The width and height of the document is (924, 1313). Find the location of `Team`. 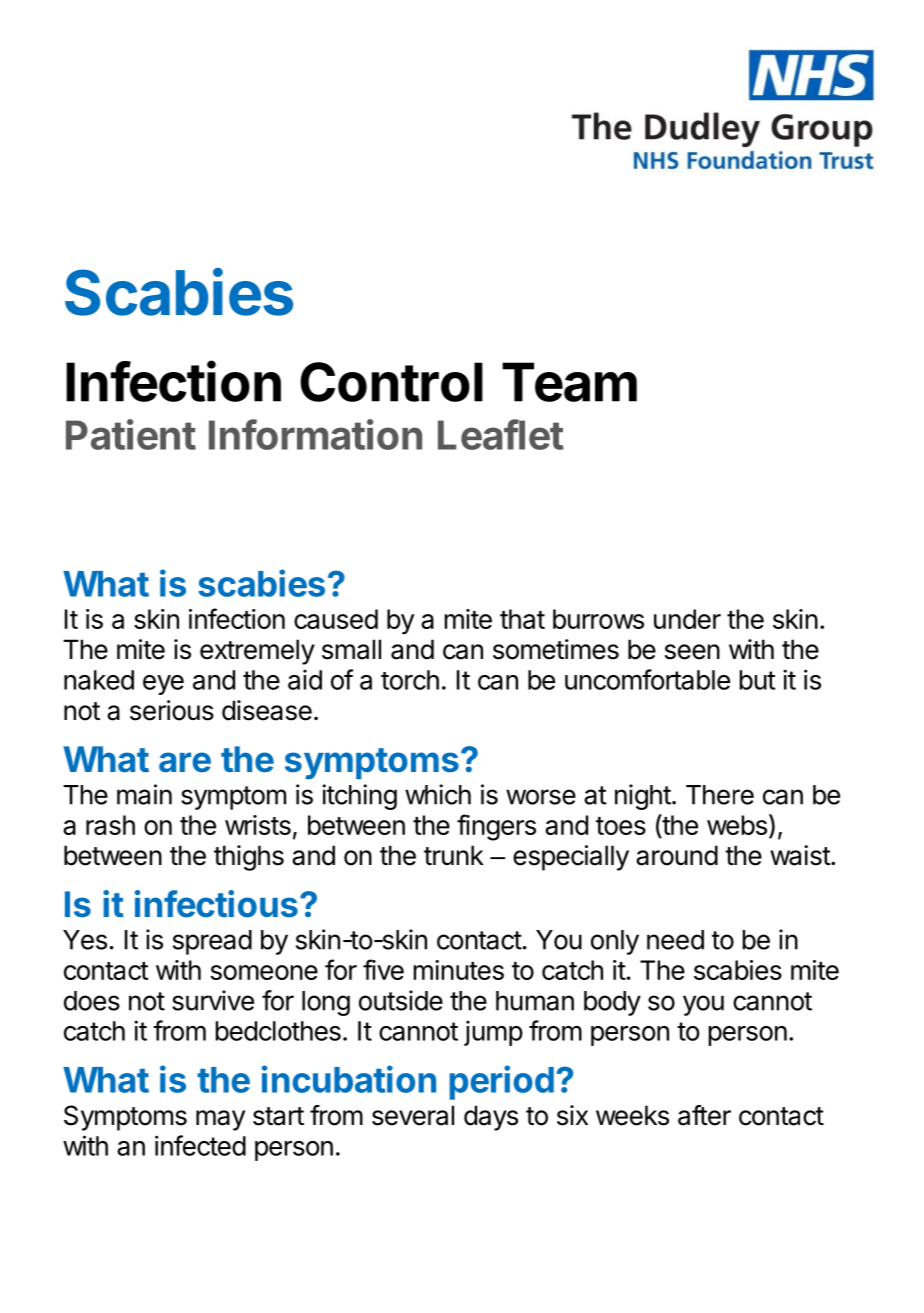

Team is located at coordinates (569, 382).
